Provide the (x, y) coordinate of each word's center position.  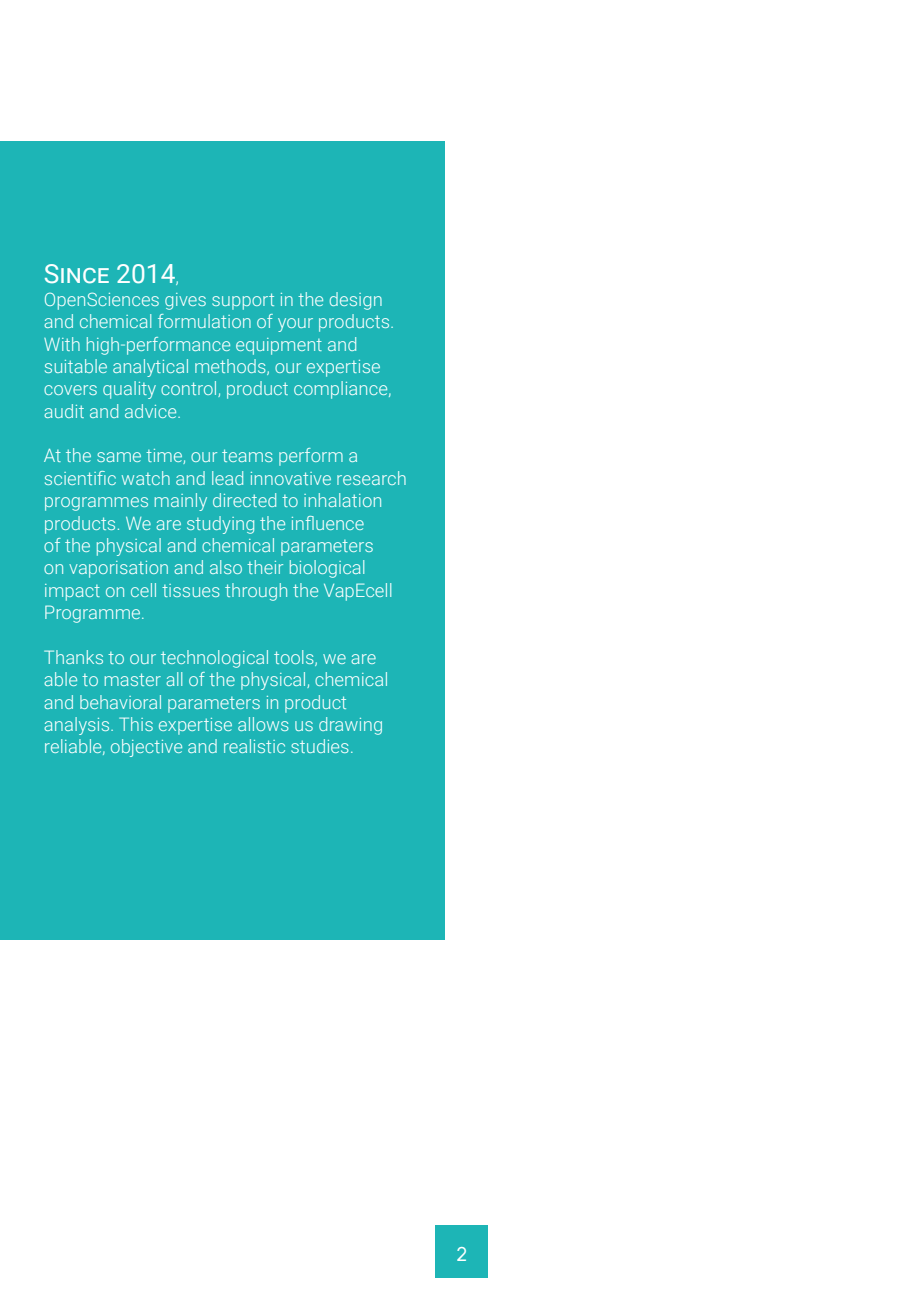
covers (70, 390)
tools (295, 658)
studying (220, 525)
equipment (279, 346)
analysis (78, 726)
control (190, 389)
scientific (80, 478)
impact (72, 592)
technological (214, 659)
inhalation (342, 500)
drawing (350, 726)
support (243, 301)
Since (77, 274)
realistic (254, 746)
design (356, 301)
